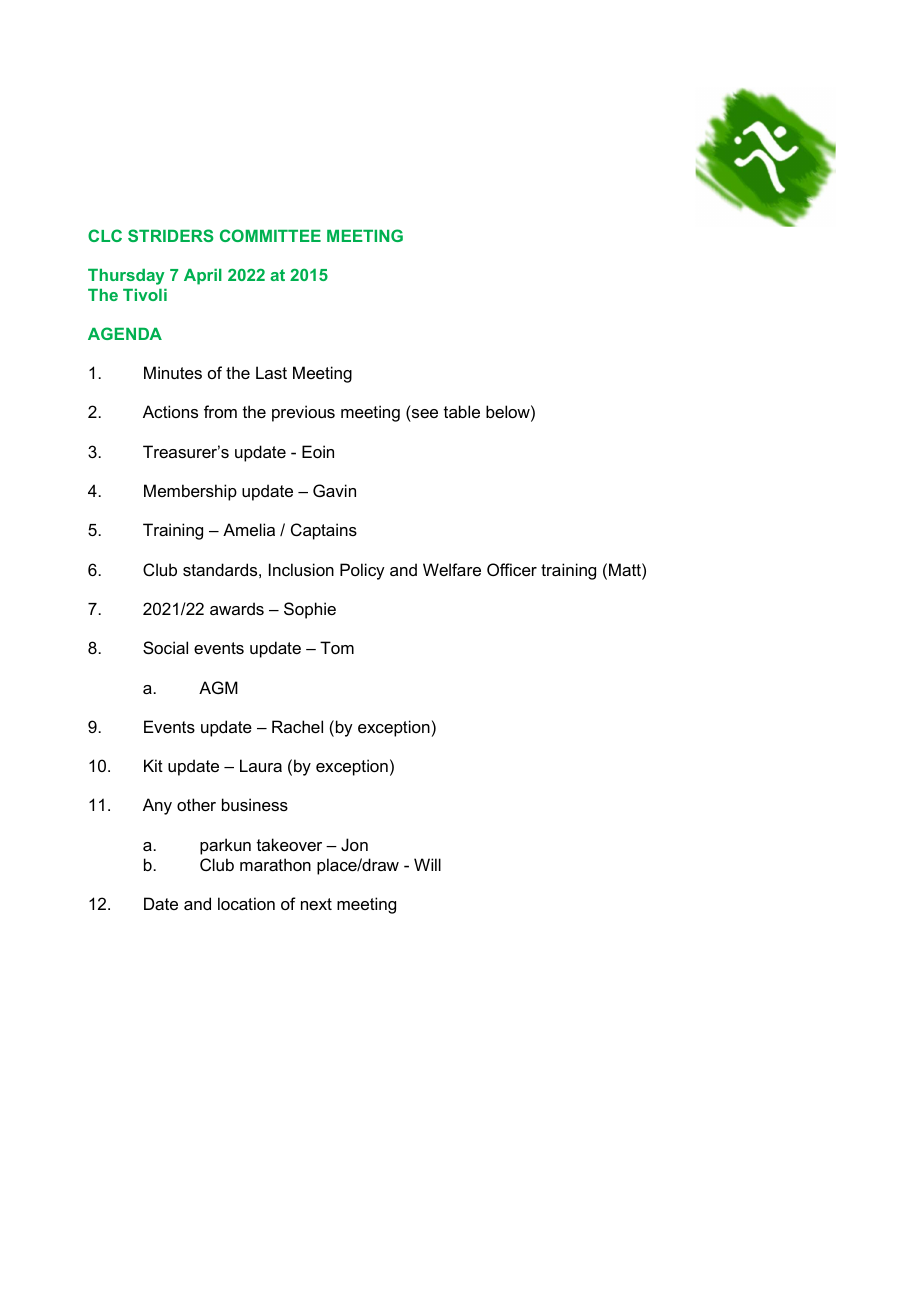  What do you see at coordinates (170, 411) in the screenshot?
I see `Actions` at bounding box center [170, 411].
